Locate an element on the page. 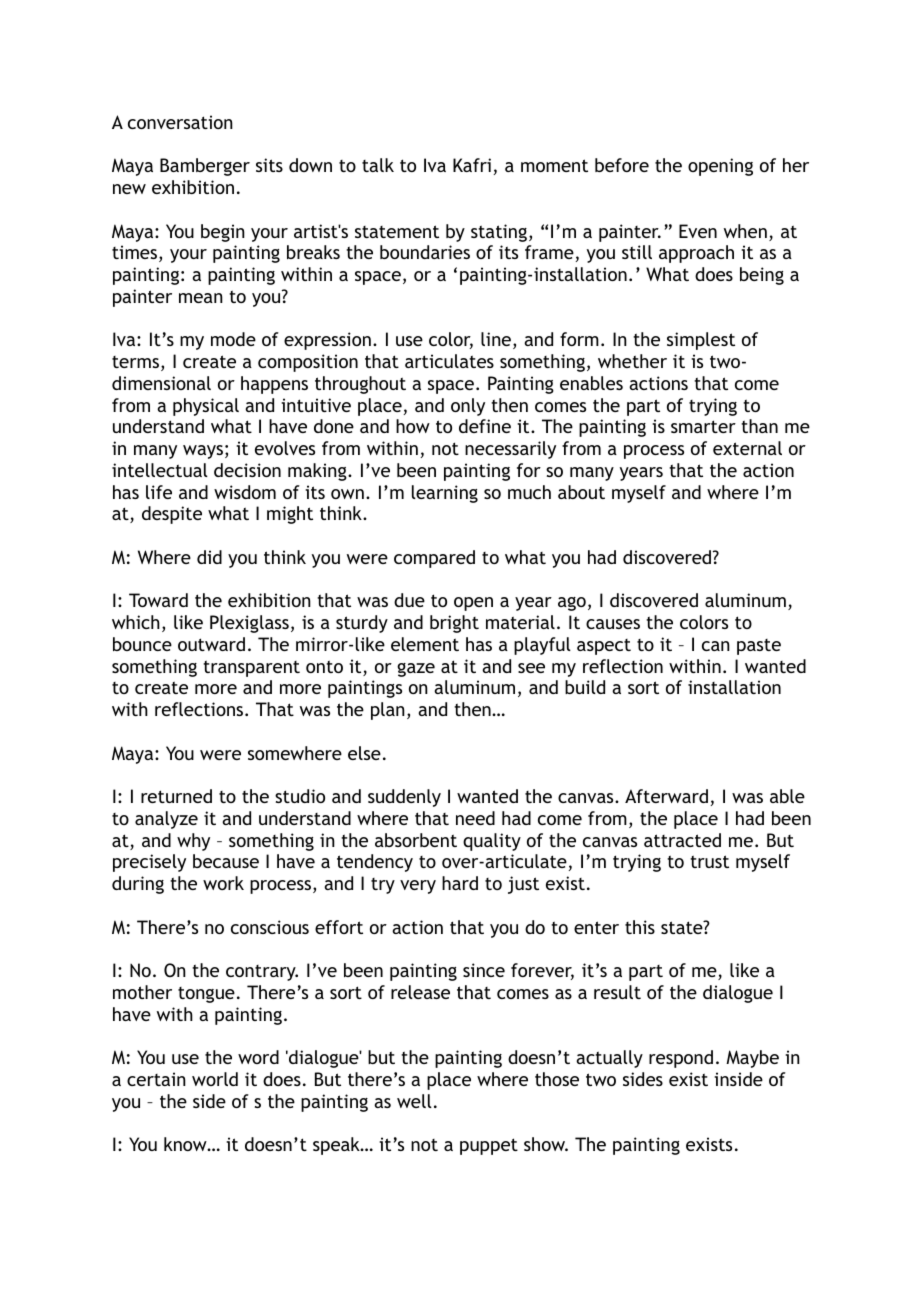 The width and height of the document is (924, 1308). causes is located at coordinates (613, 624).
